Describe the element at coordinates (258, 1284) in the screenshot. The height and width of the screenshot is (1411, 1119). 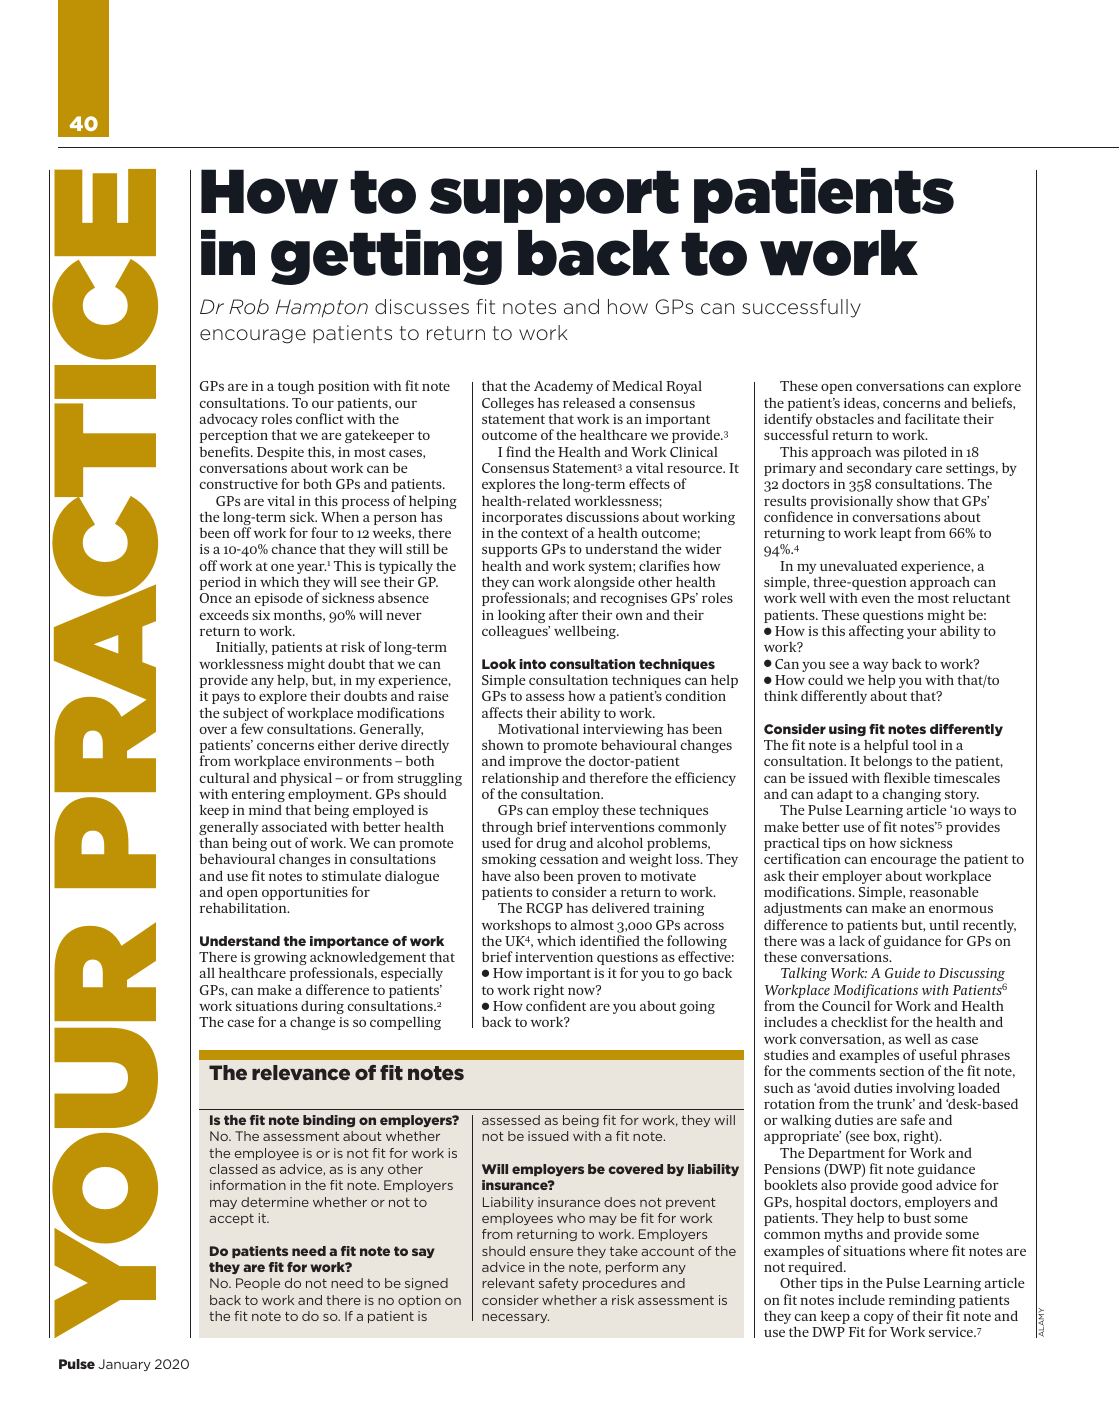
I see `People` at that location.
